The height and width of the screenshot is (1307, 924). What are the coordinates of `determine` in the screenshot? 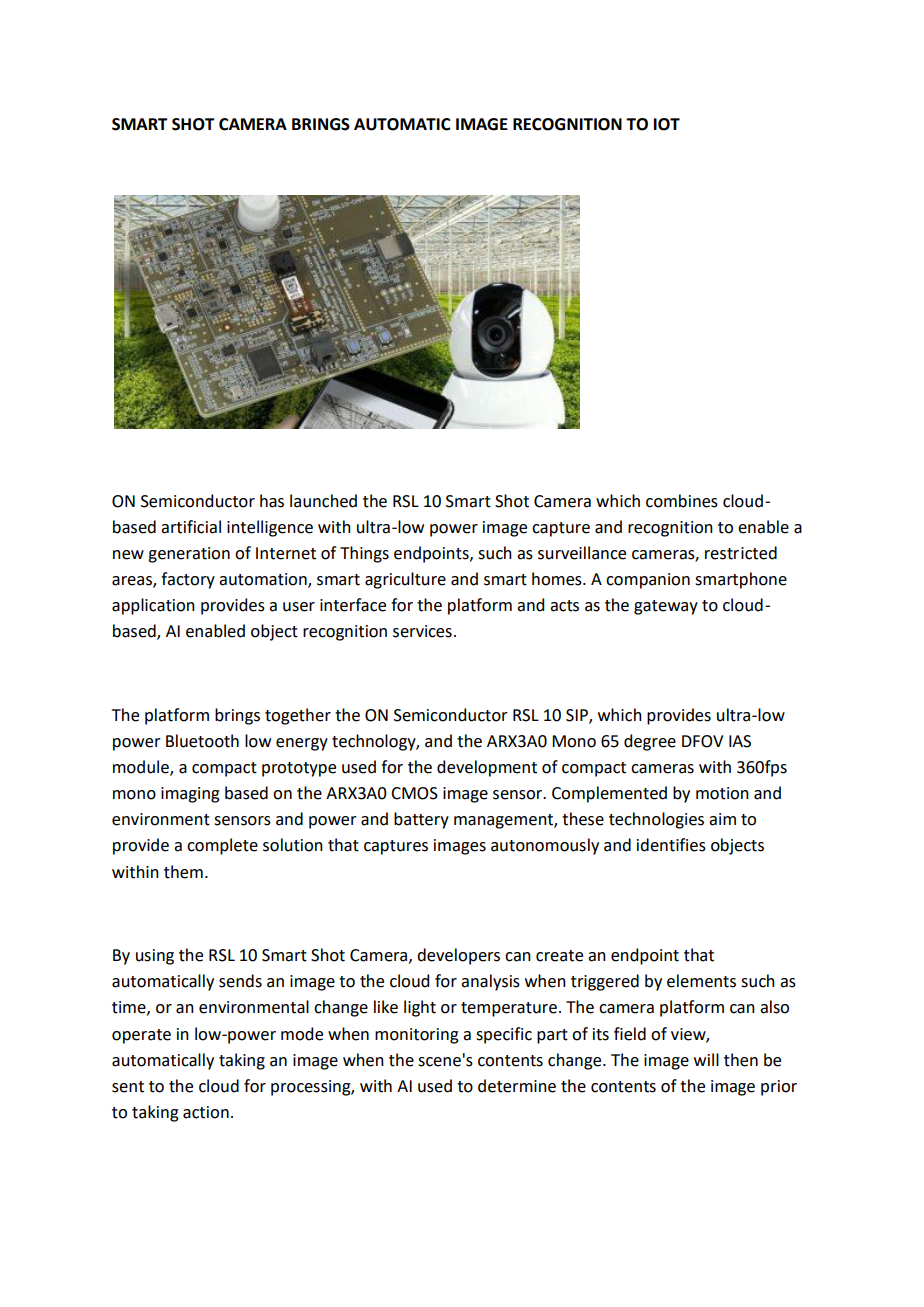 It's located at (517, 1086).
